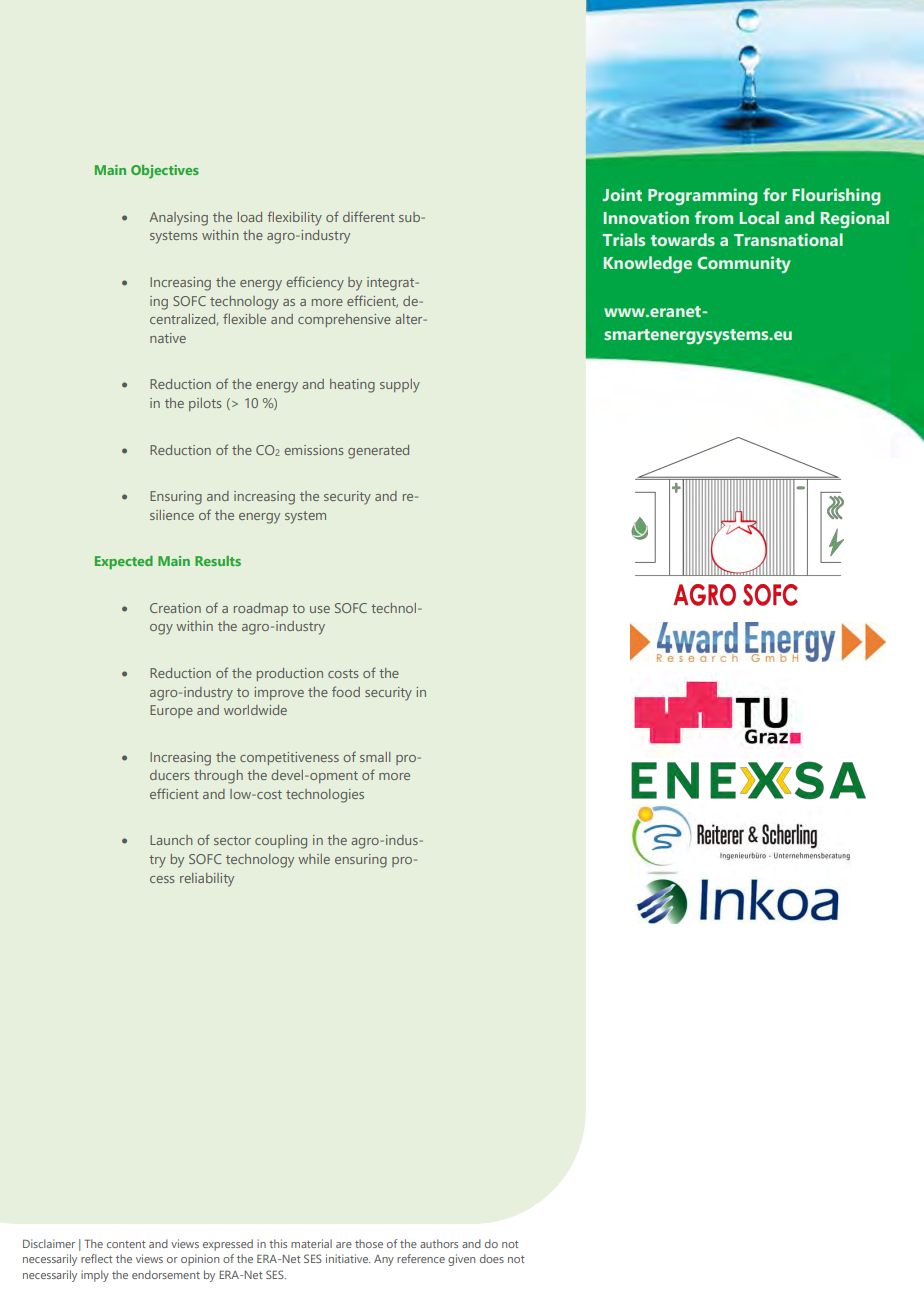 This screenshot has height=1308, width=924. What do you see at coordinates (378, 452) in the screenshot?
I see `generated` at bounding box center [378, 452].
